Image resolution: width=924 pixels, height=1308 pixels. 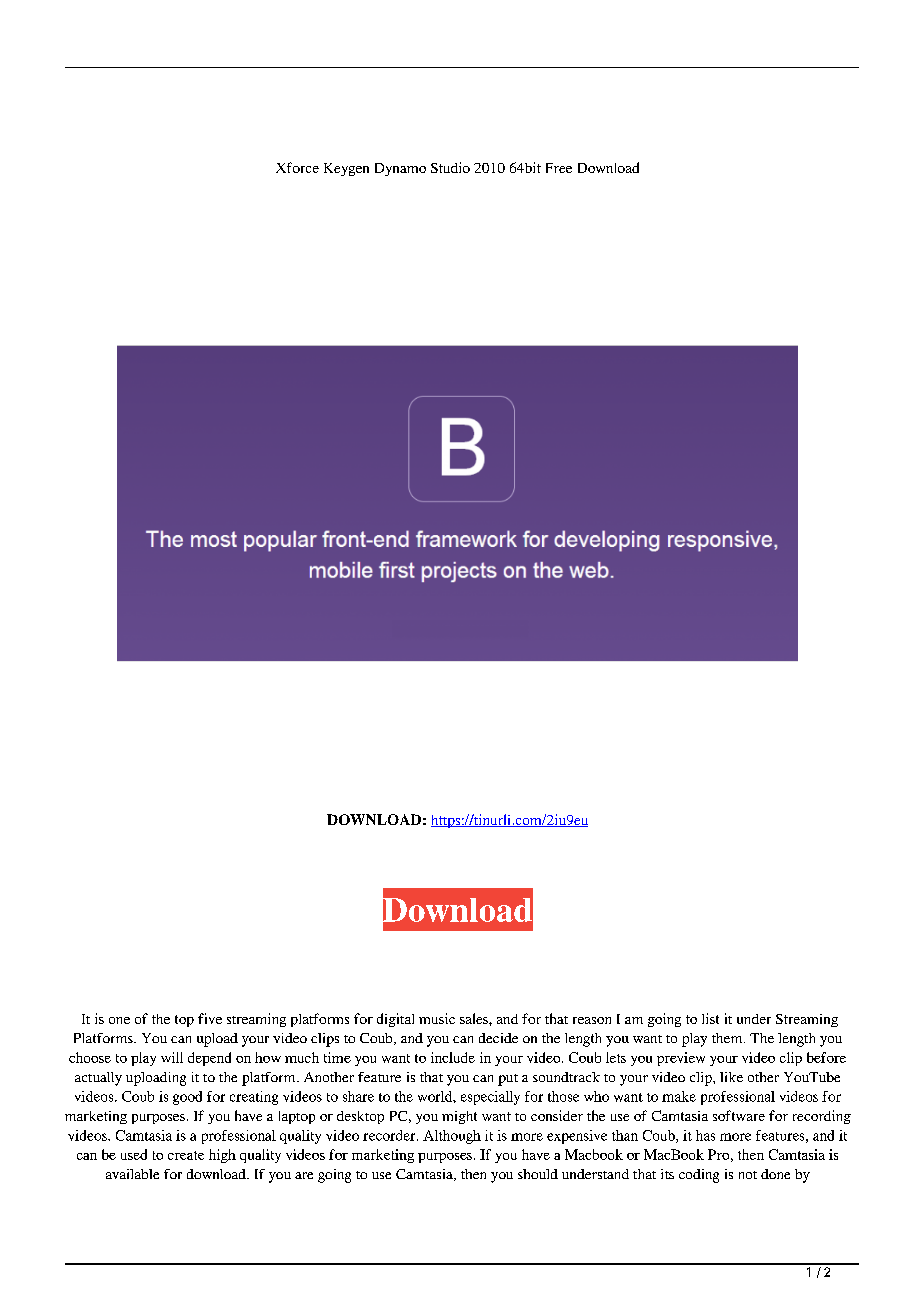 What do you see at coordinates (346, 169) in the document?
I see `Keygen` at bounding box center [346, 169].
